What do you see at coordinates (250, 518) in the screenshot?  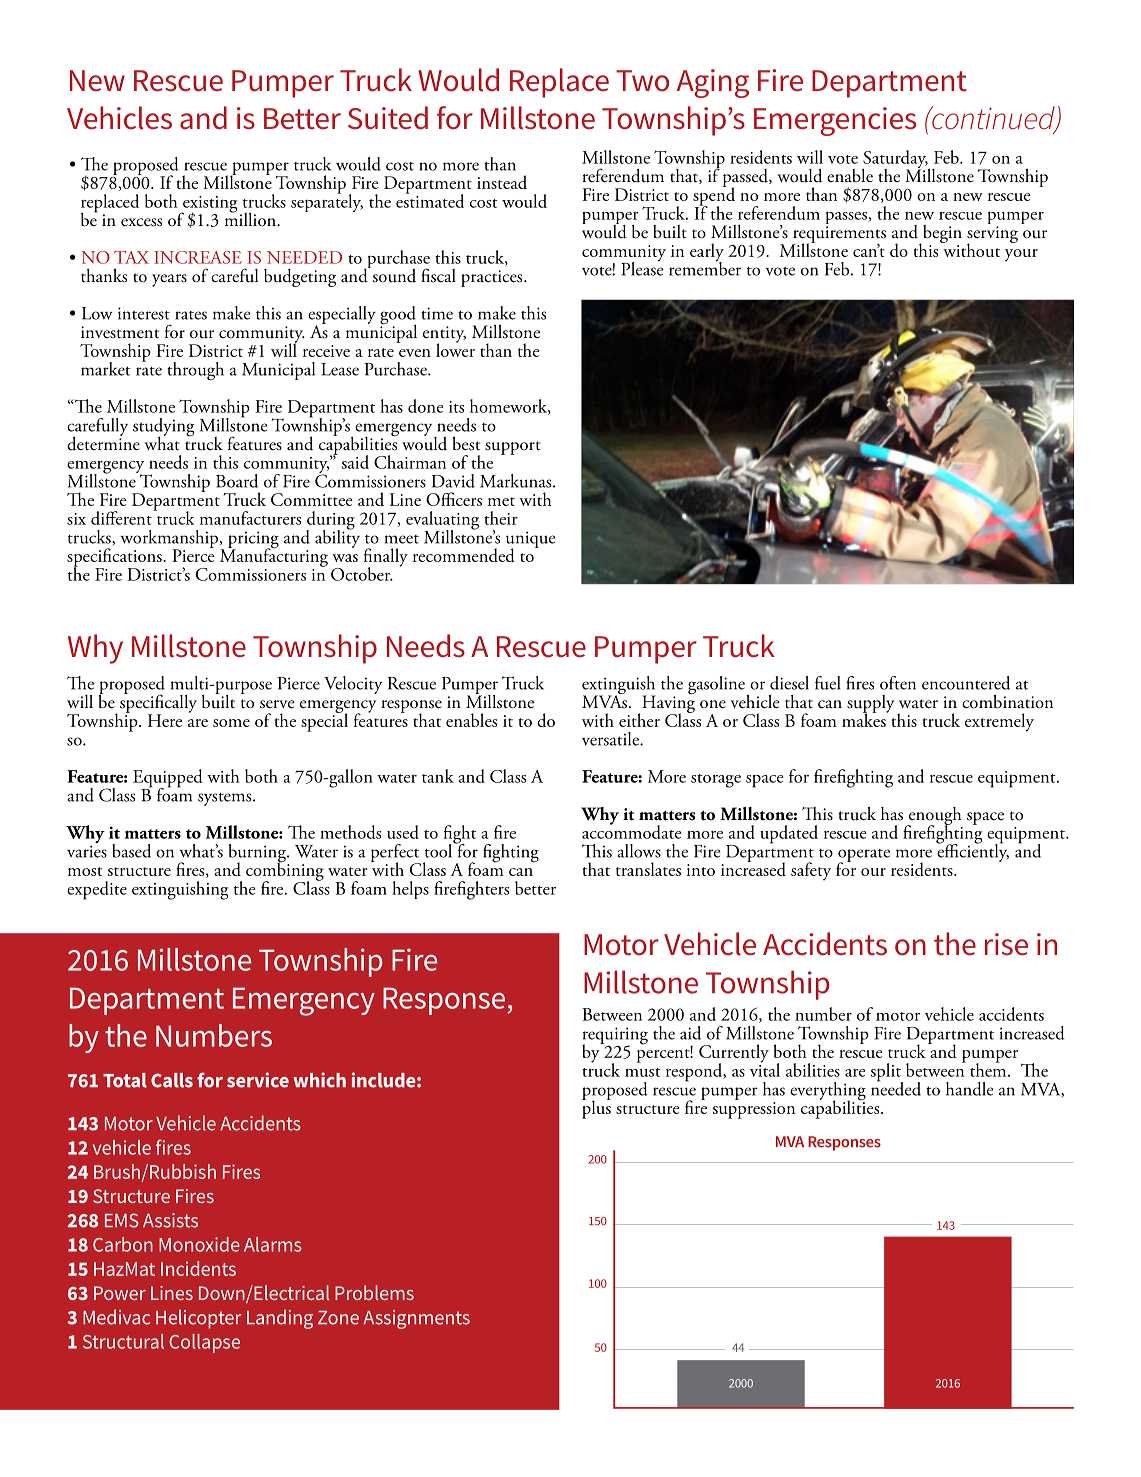 I see `manufacturers` at bounding box center [250, 518].
